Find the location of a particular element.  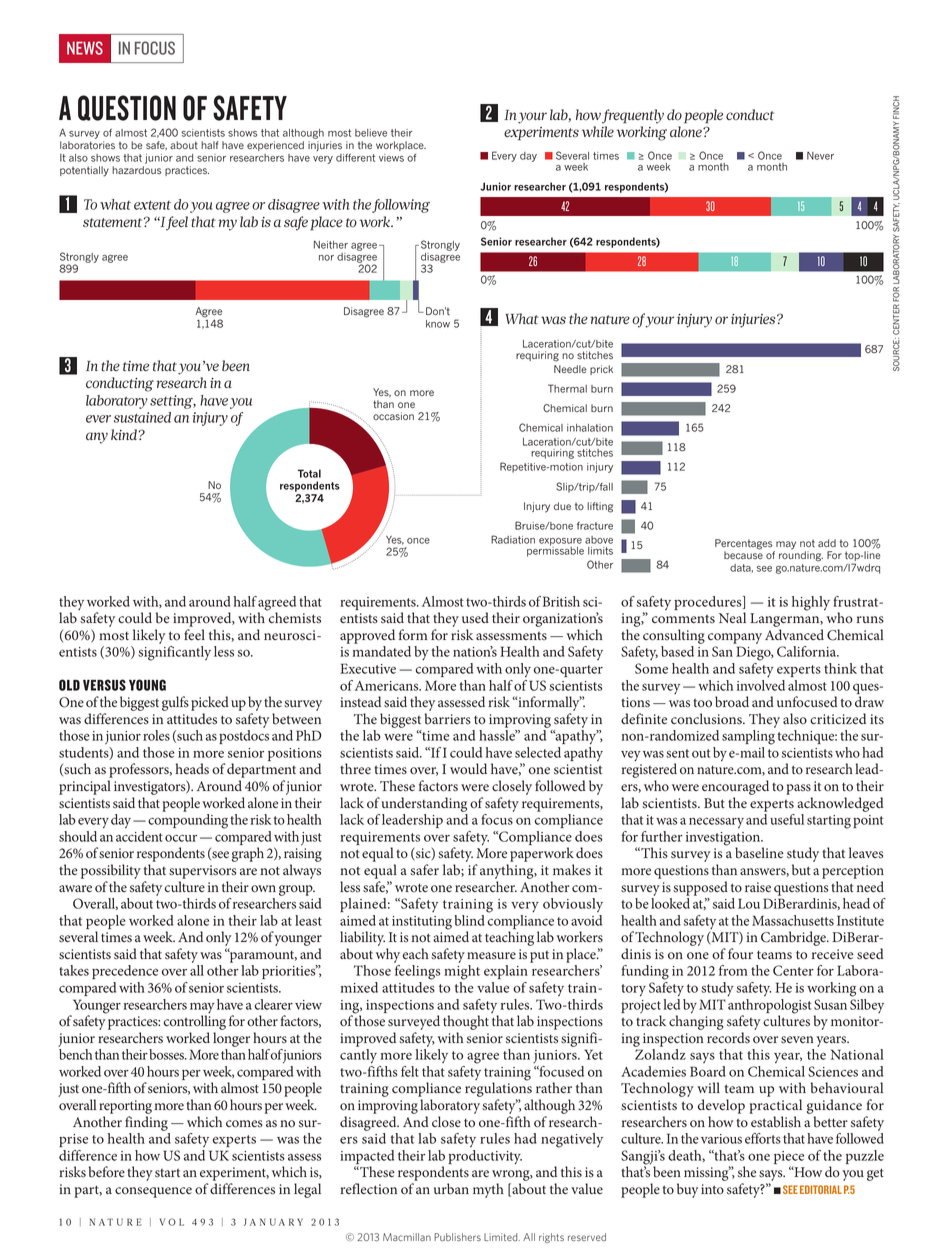

frequently is located at coordinates (633, 116).
